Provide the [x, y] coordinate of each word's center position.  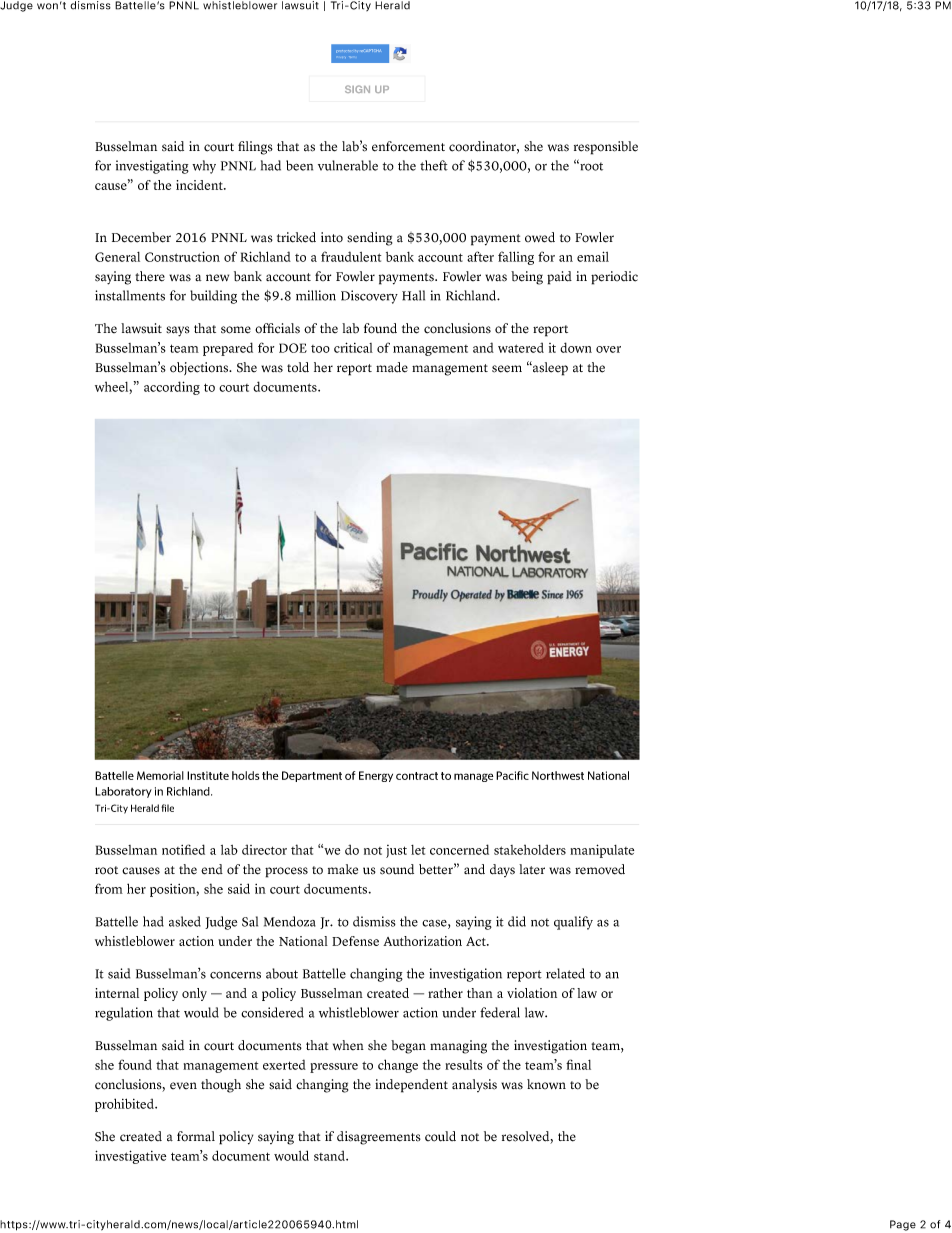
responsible [606, 148]
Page [903, 1225]
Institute [208, 775]
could [440, 1136]
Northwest [558, 775]
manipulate [602, 851]
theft [434, 165]
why [204, 167]
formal [196, 1136]
